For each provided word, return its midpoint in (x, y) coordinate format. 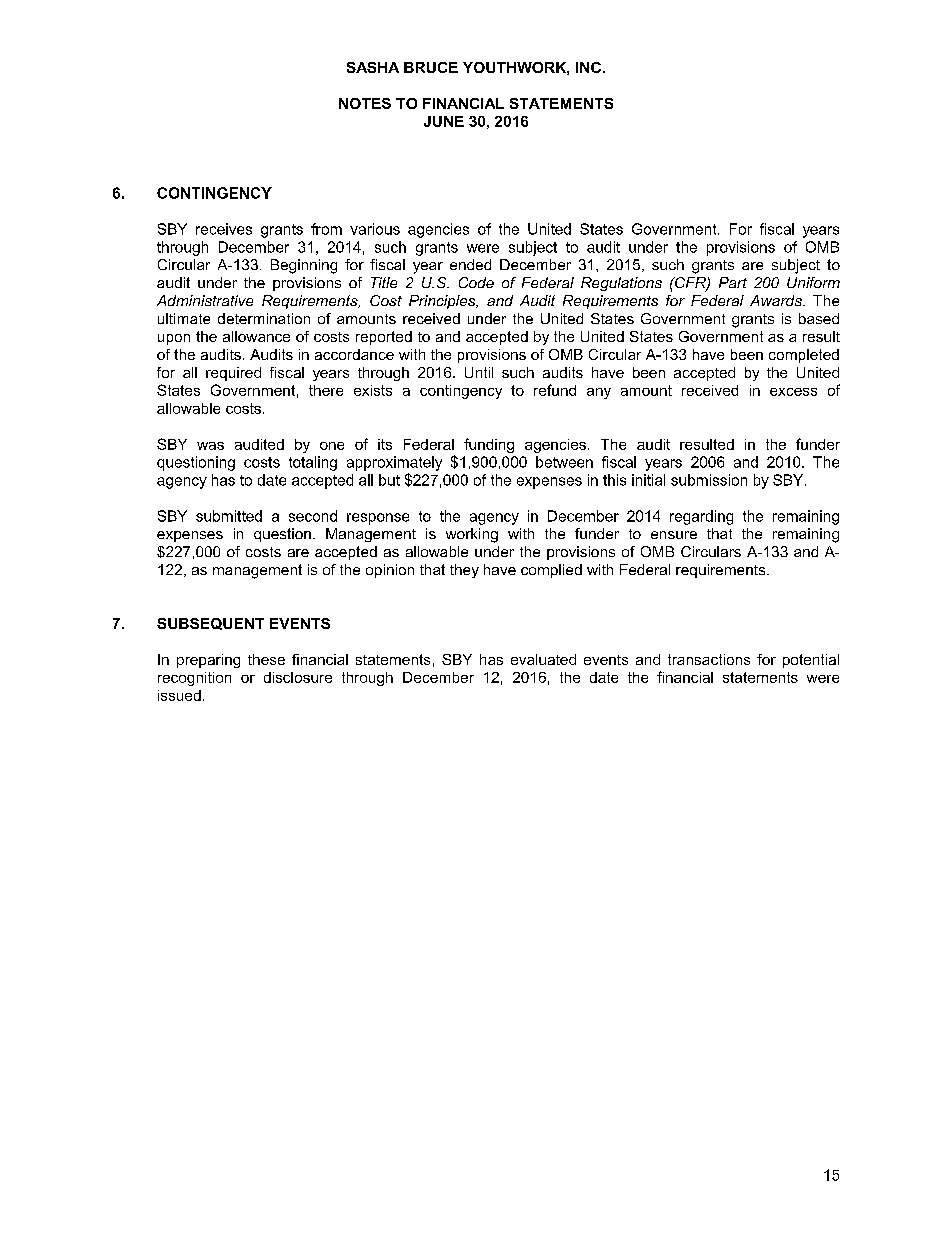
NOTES (365, 103)
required (233, 374)
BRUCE (431, 67)
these (266, 659)
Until (479, 372)
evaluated (543, 659)
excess (793, 392)
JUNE (444, 121)
